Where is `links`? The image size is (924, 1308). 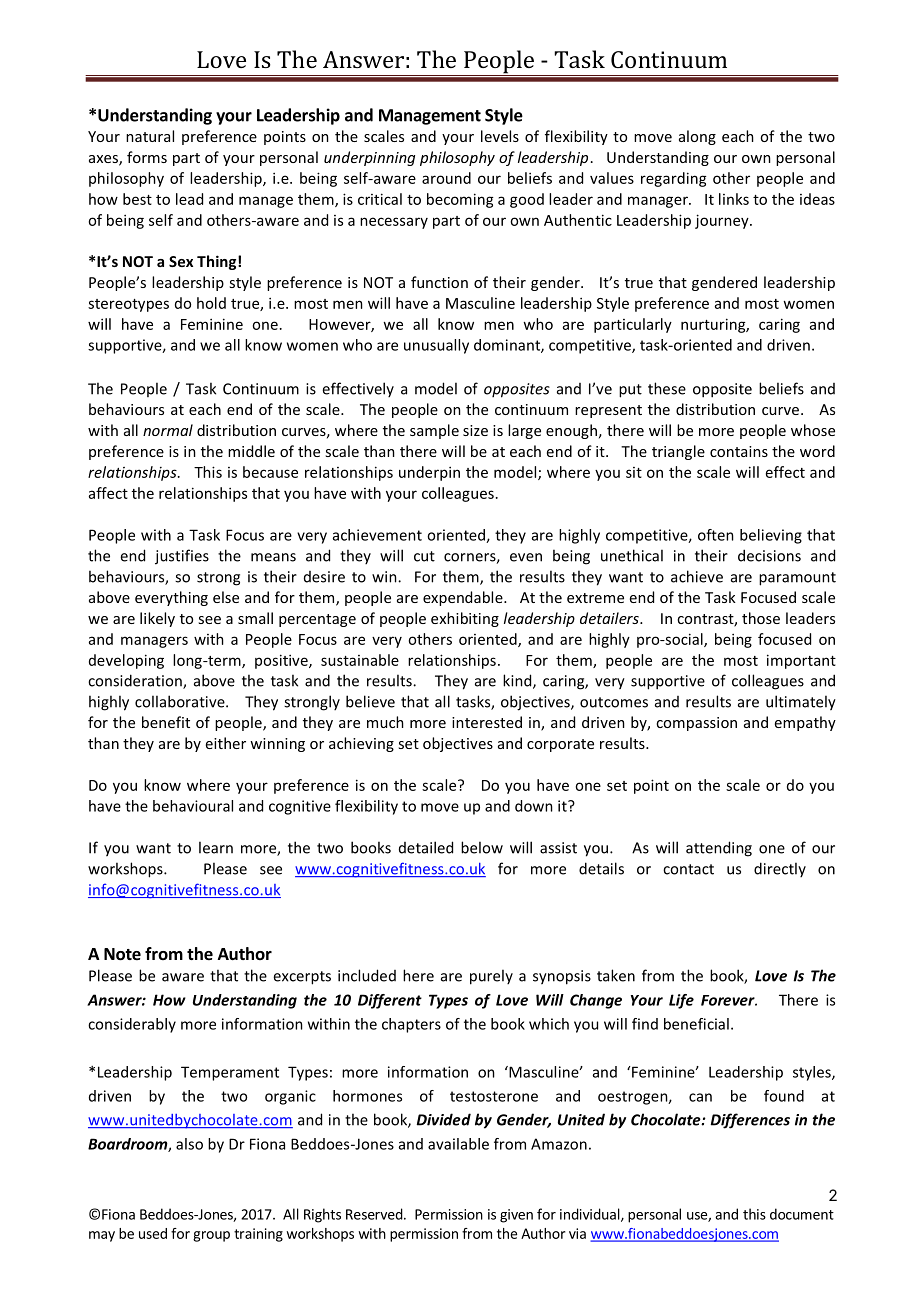
links is located at coordinates (734, 199).
